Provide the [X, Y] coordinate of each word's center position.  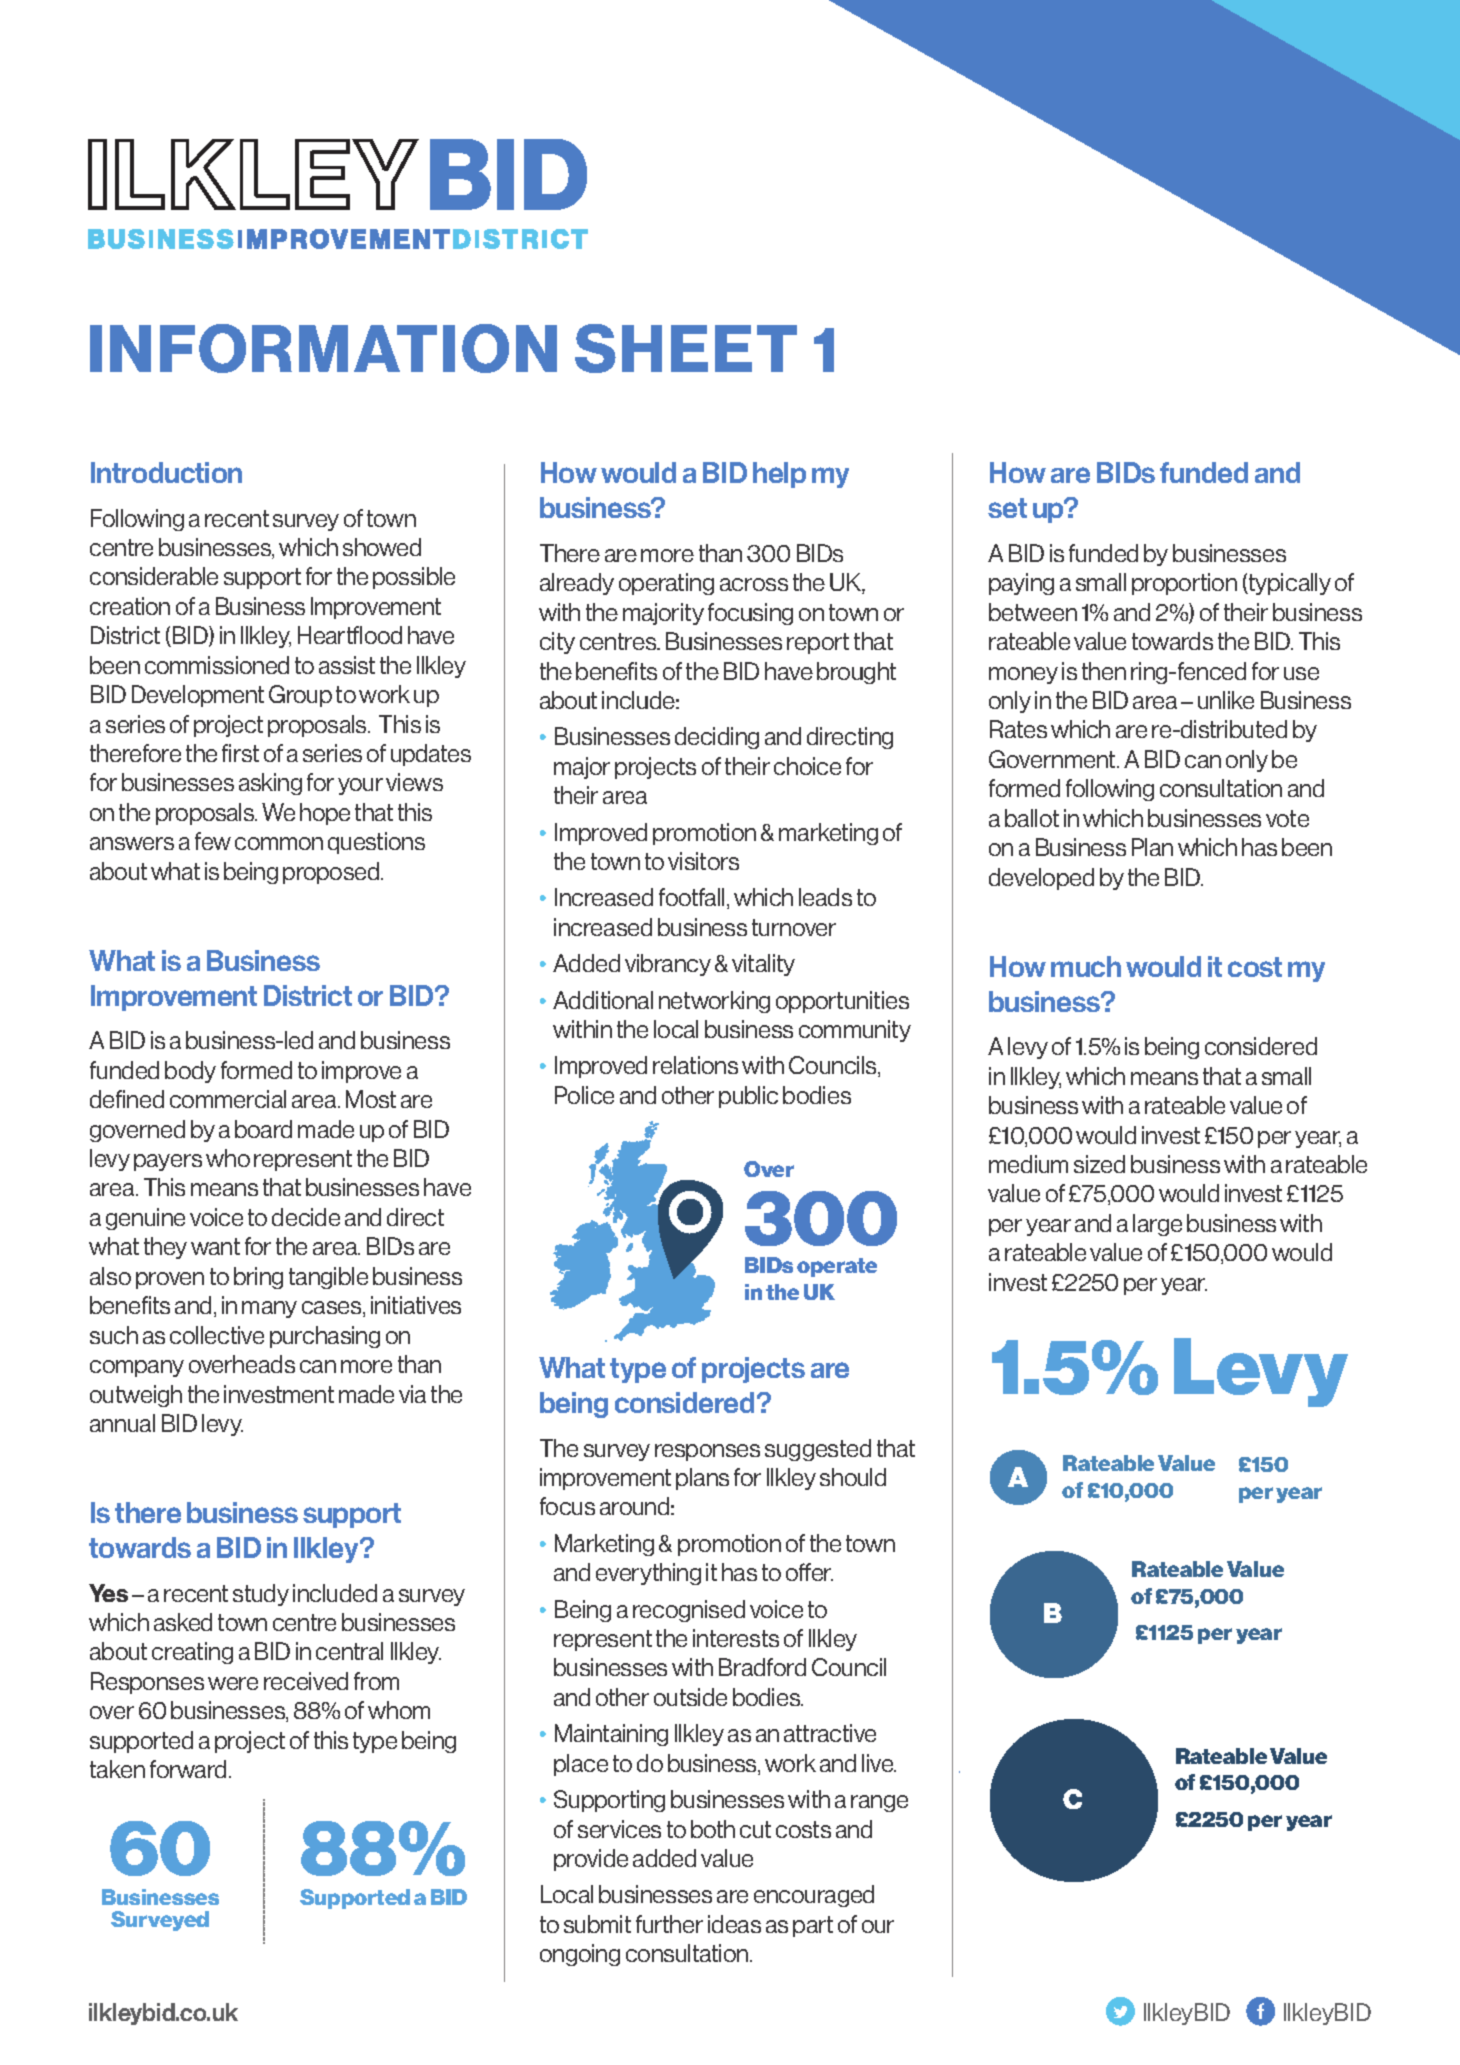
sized [1099, 1164]
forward [188, 1769]
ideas [734, 1924]
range [879, 1803]
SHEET [686, 348]
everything [648, 1574]
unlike [1226, 700]
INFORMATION [323, 348]
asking [270, 784]
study [261, 1595]
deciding [717, 738]
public [748, 1097]
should [853, 1477]
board [263, 1129]
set [1007, 508]
